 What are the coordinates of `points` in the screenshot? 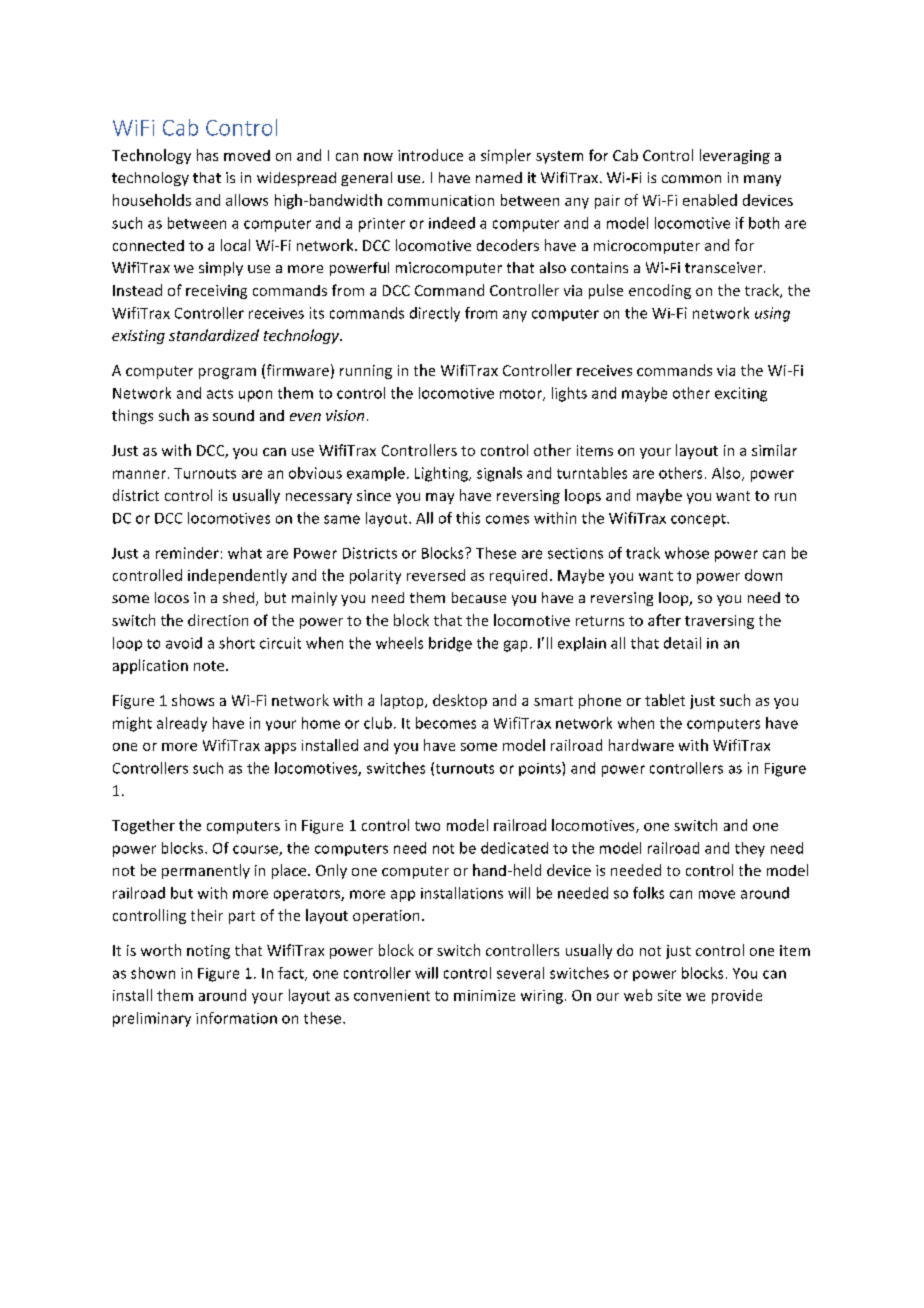 It's located at (541, 769).
